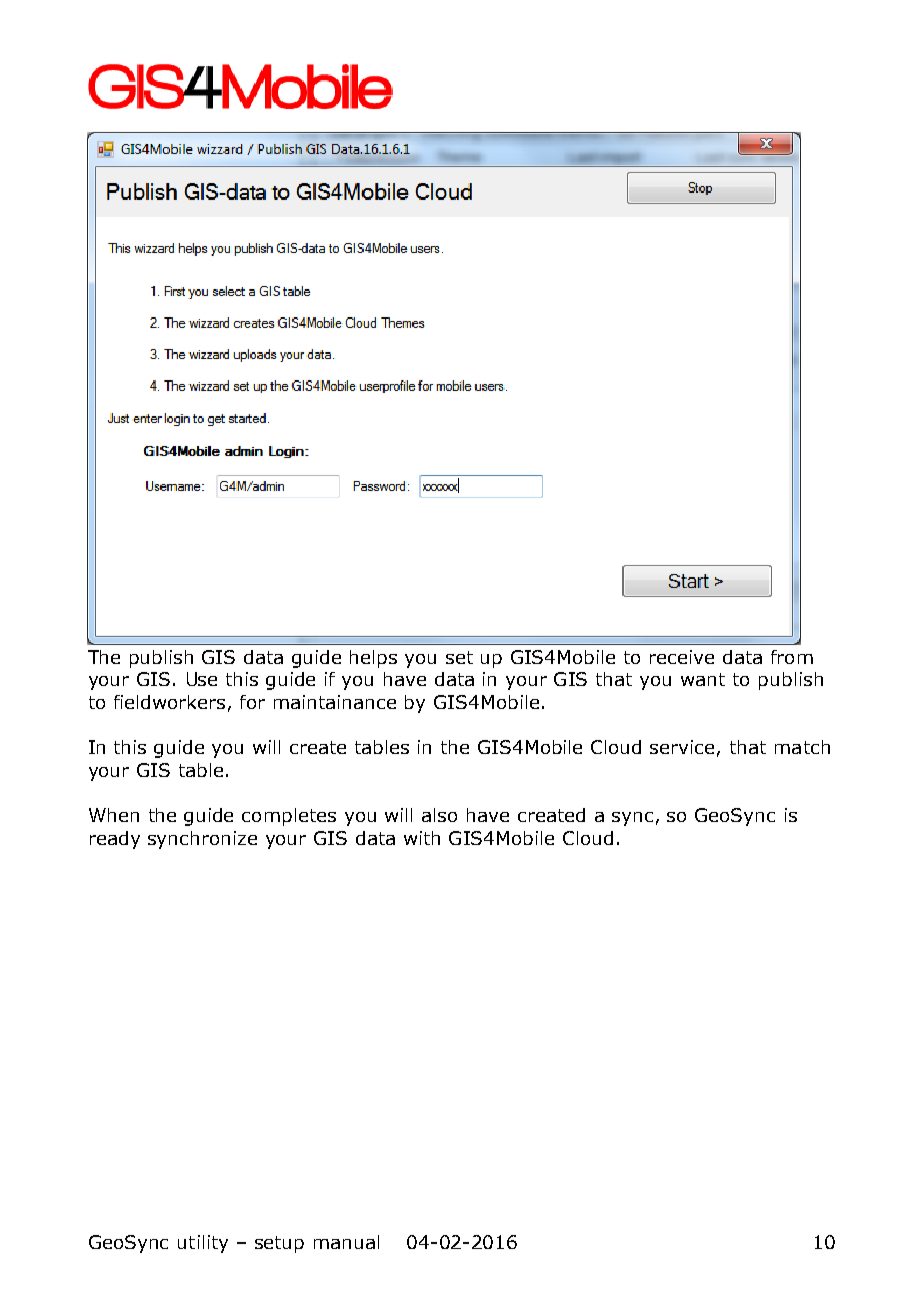  Describe the element at coordinates (202, 679) in the image. I see `Use` at that location.
